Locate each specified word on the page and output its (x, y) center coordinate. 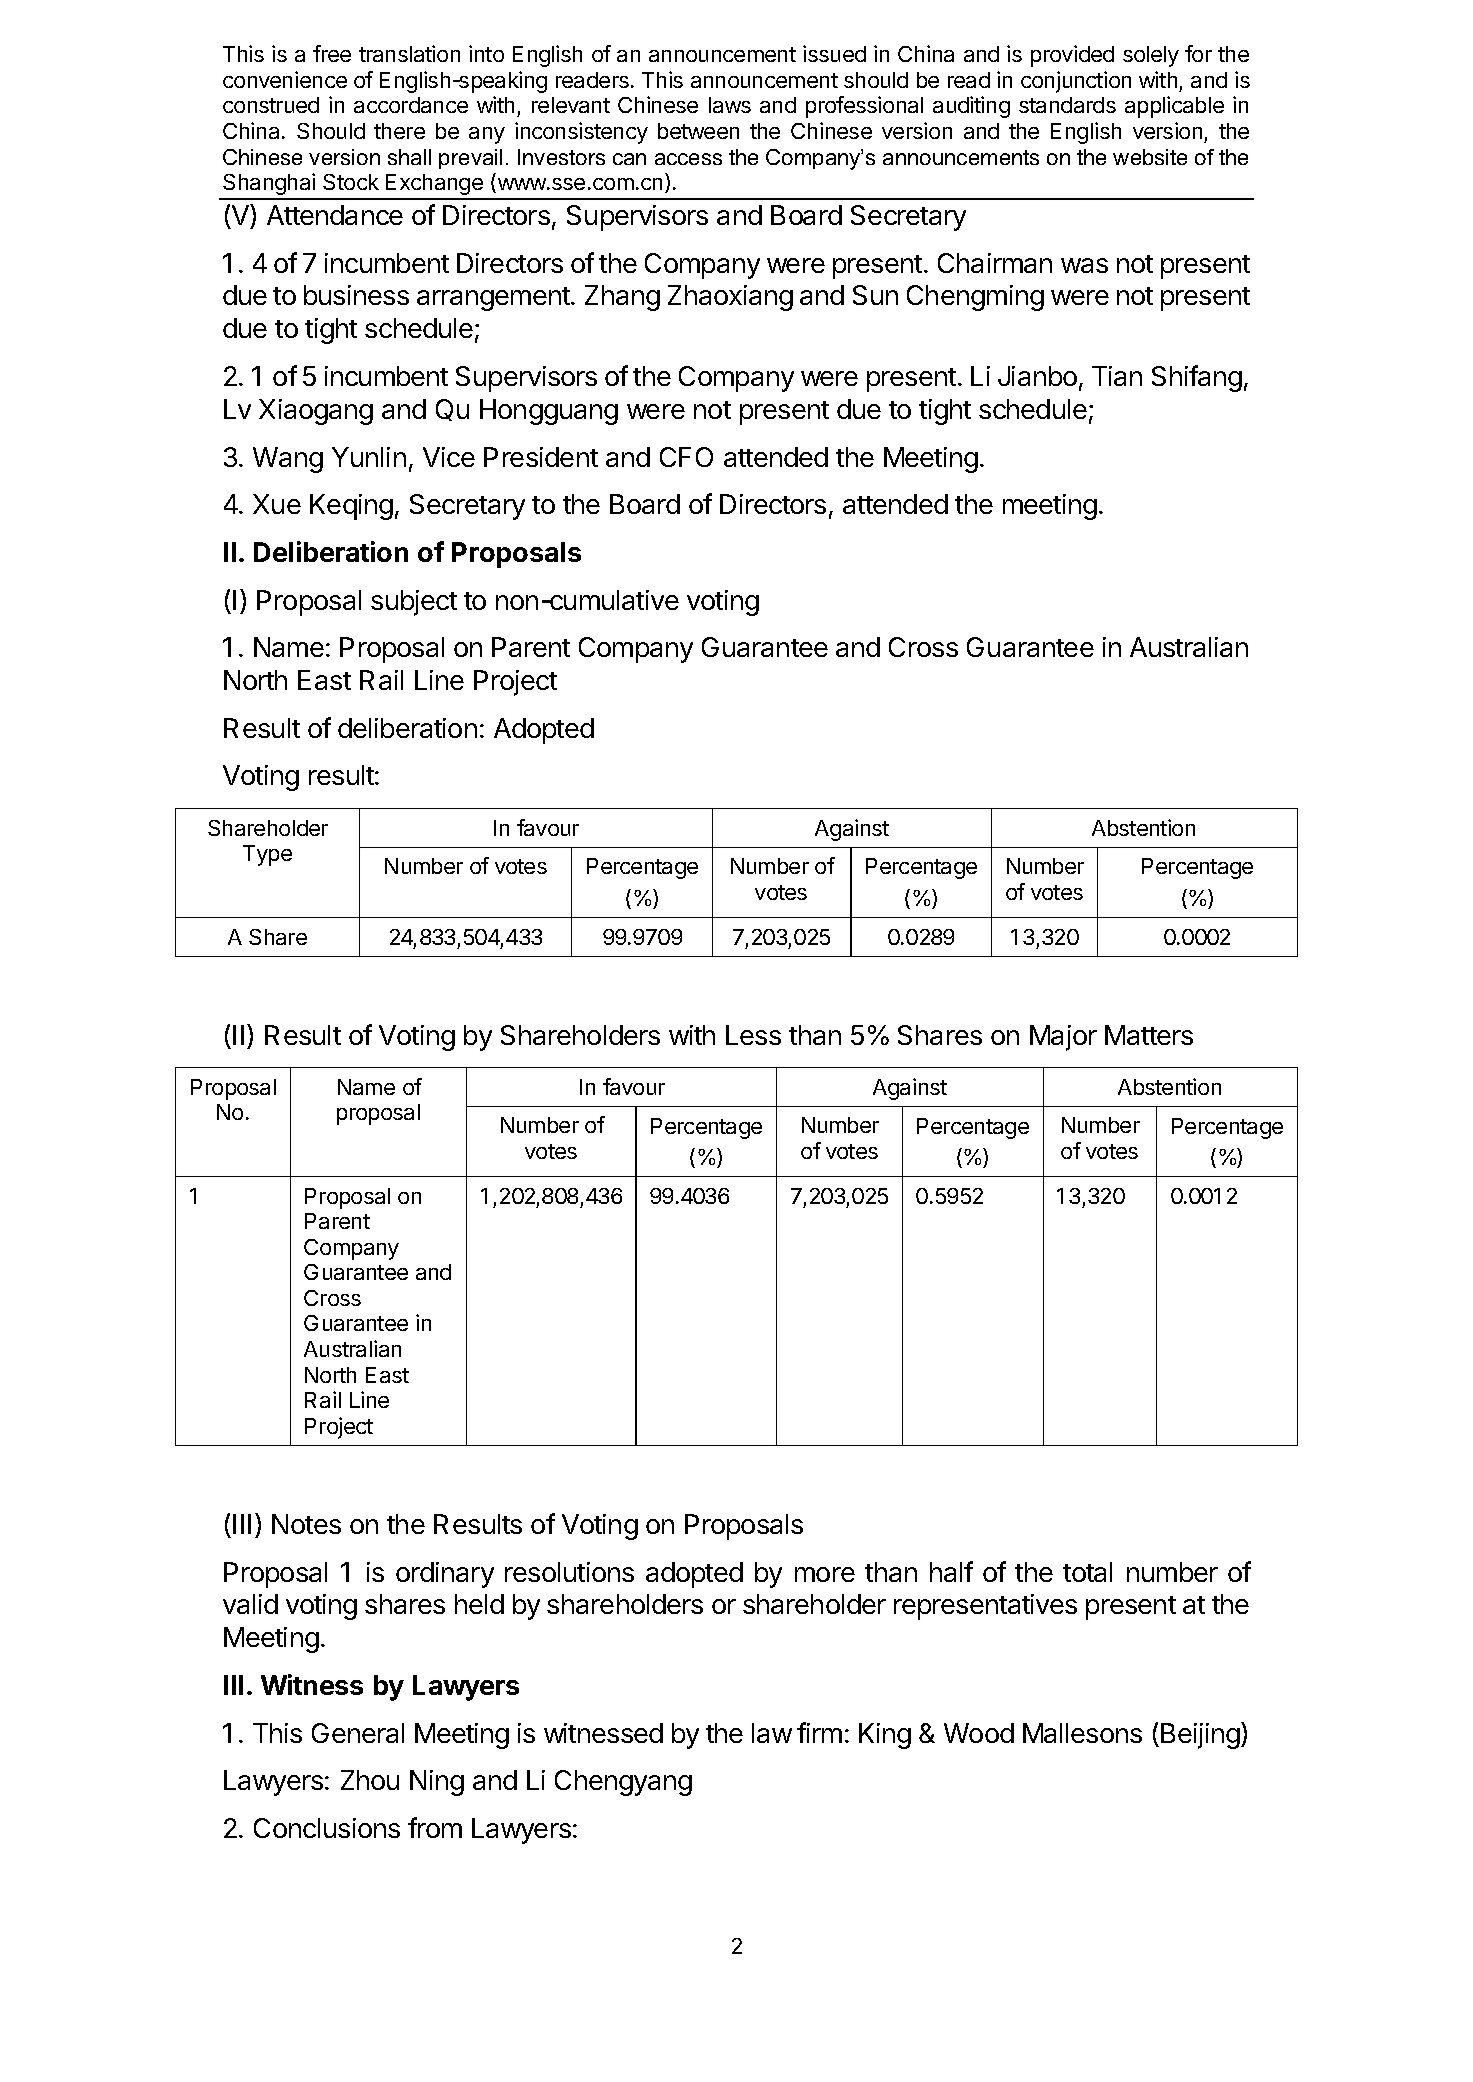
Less (753, 1035)
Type (267, 855)
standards (1067, 105)
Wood (979, 1733)
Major (1063, 1038)
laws (730, 105)
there (399, 131)
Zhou (370, 1780)
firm (819, 1732)
